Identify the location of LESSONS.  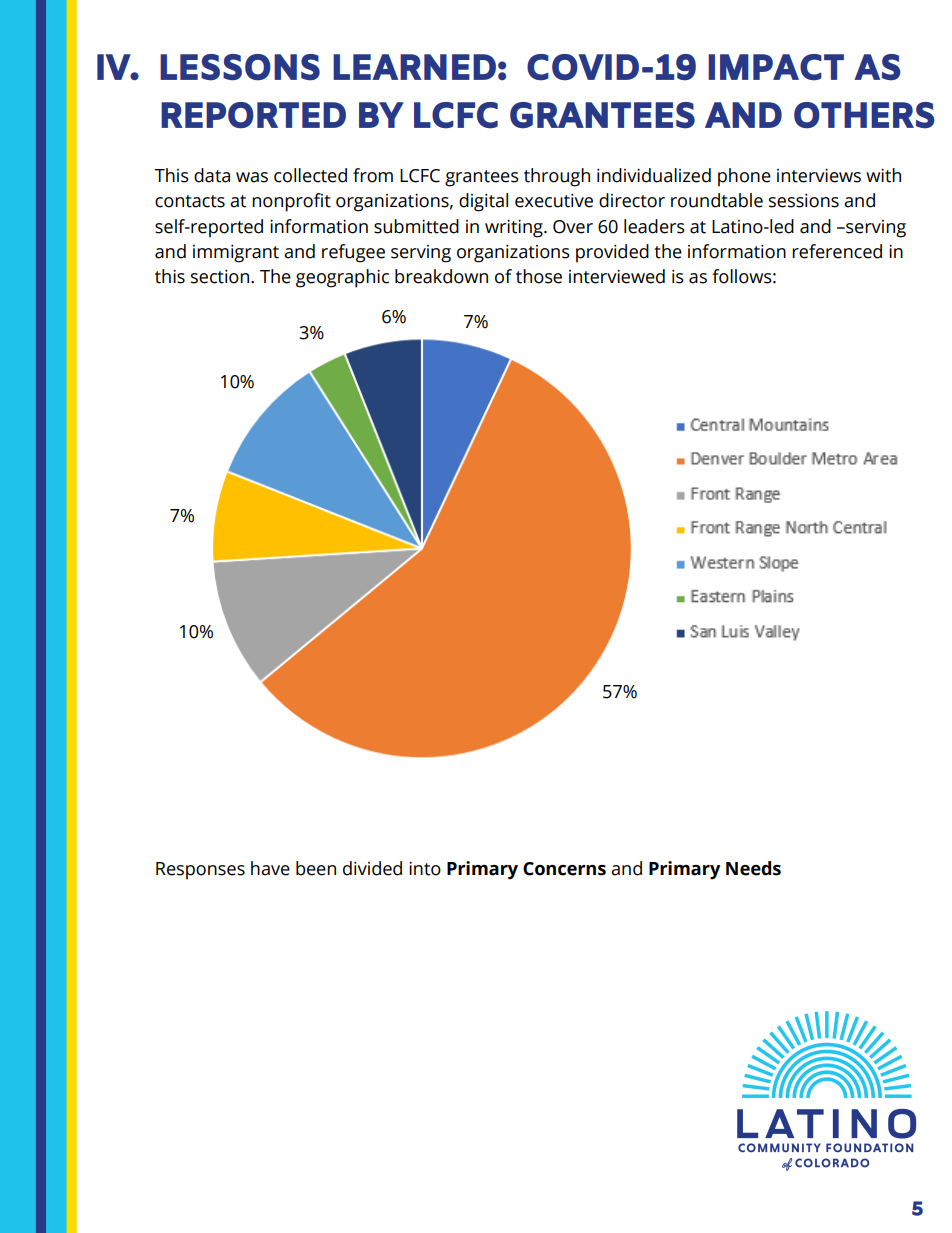
(240, 67).
